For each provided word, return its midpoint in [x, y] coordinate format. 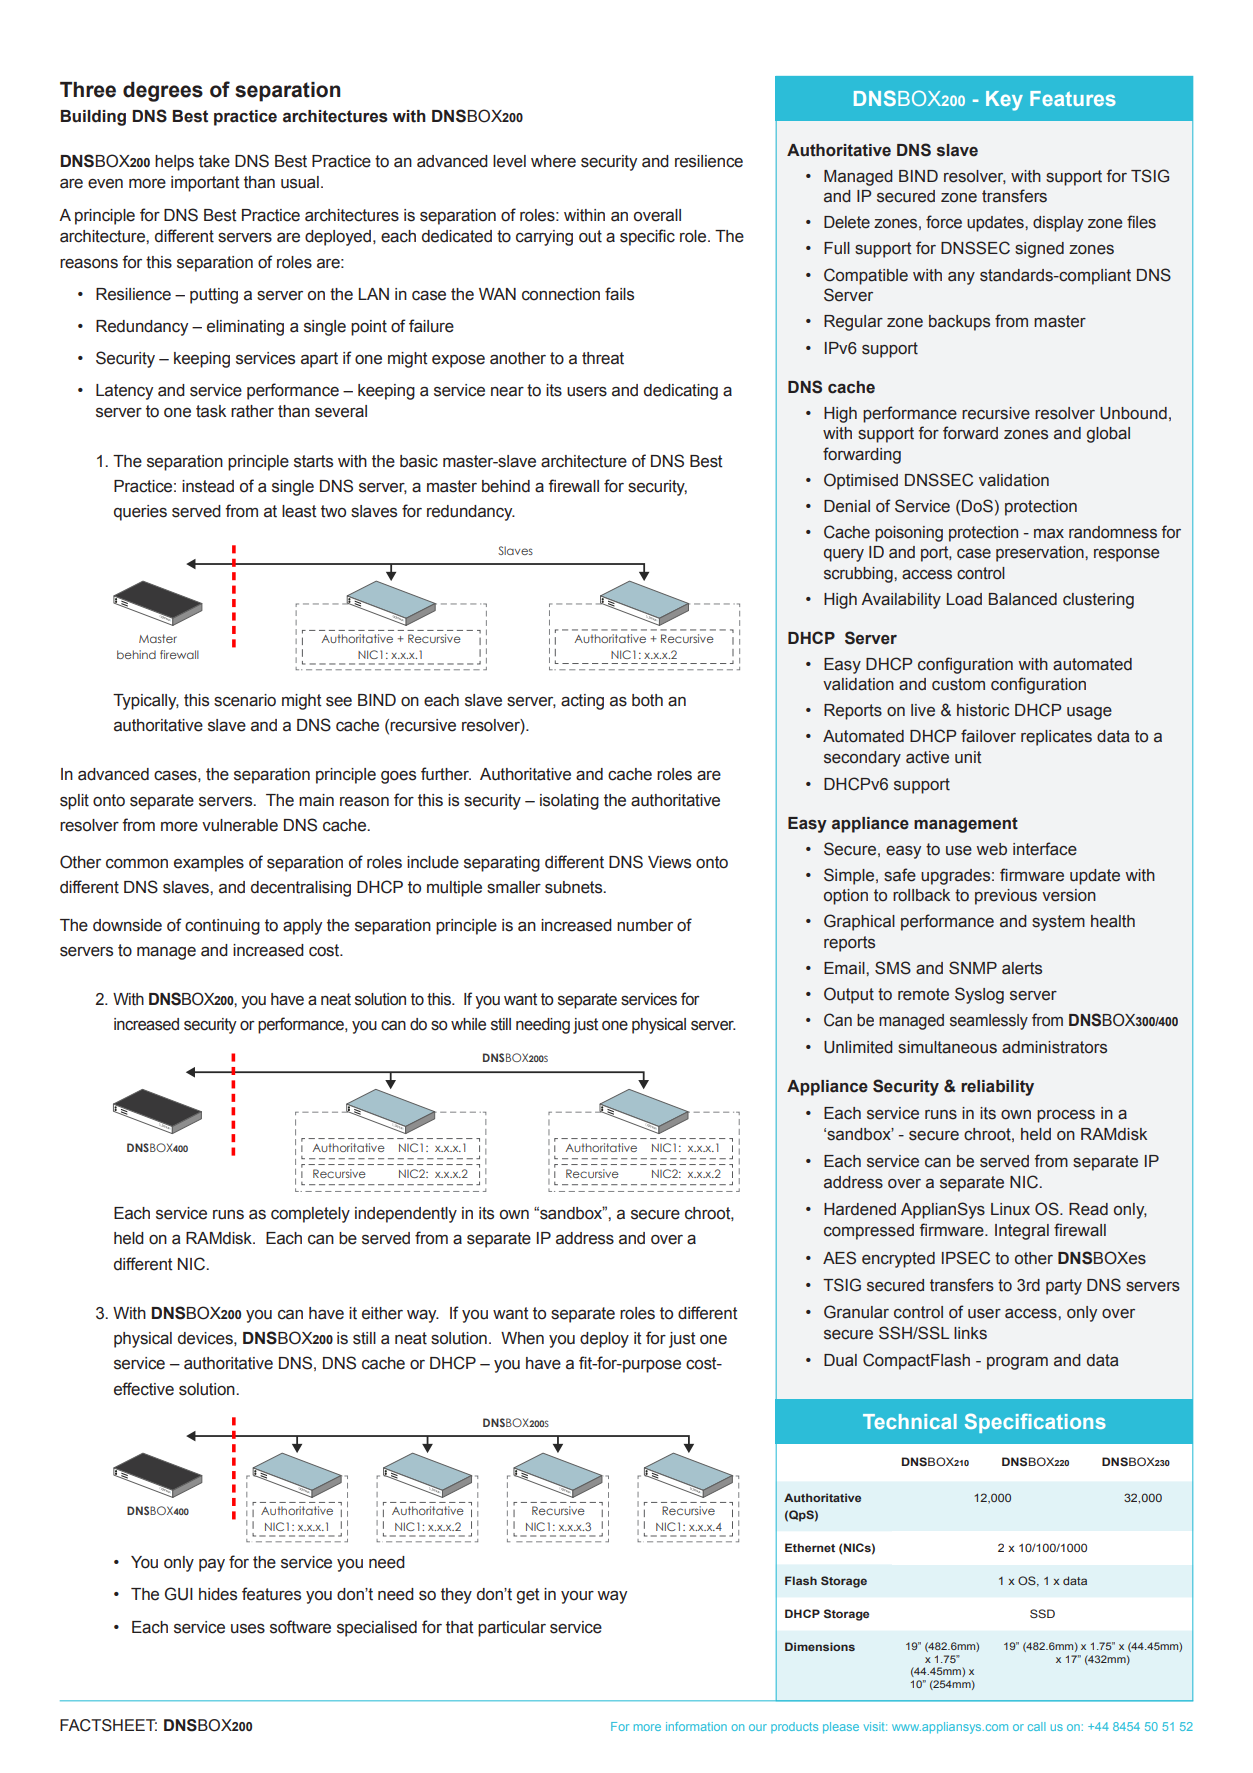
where [553, 161]
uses [248, 1628]
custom [958, 684]
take [214, 161]
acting [582, 702]
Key [1004, 101]
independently [406, 1215]
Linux [1010, 1209]
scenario [245, 700]
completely [310, 1215]
